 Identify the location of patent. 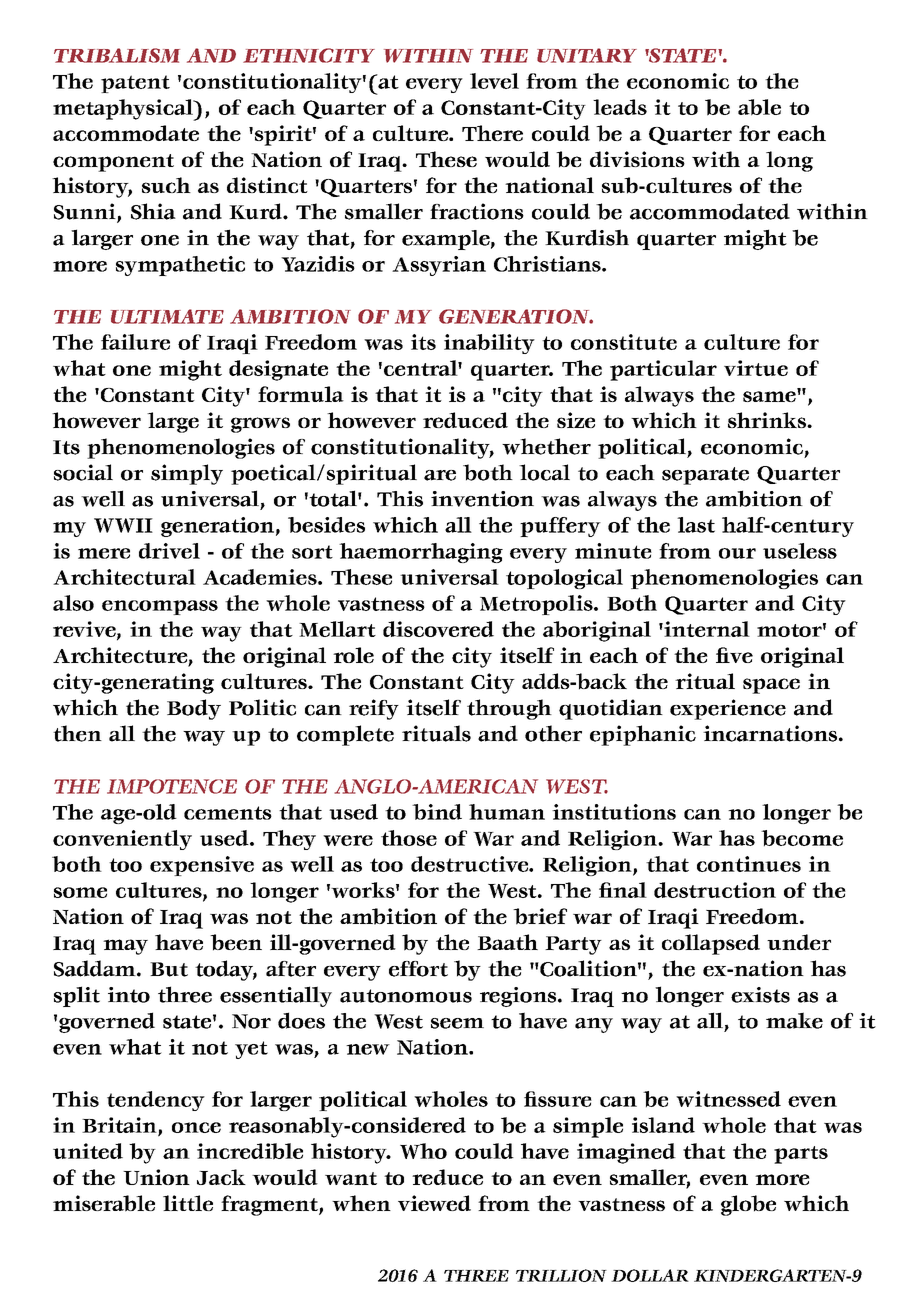
(135, 84).
